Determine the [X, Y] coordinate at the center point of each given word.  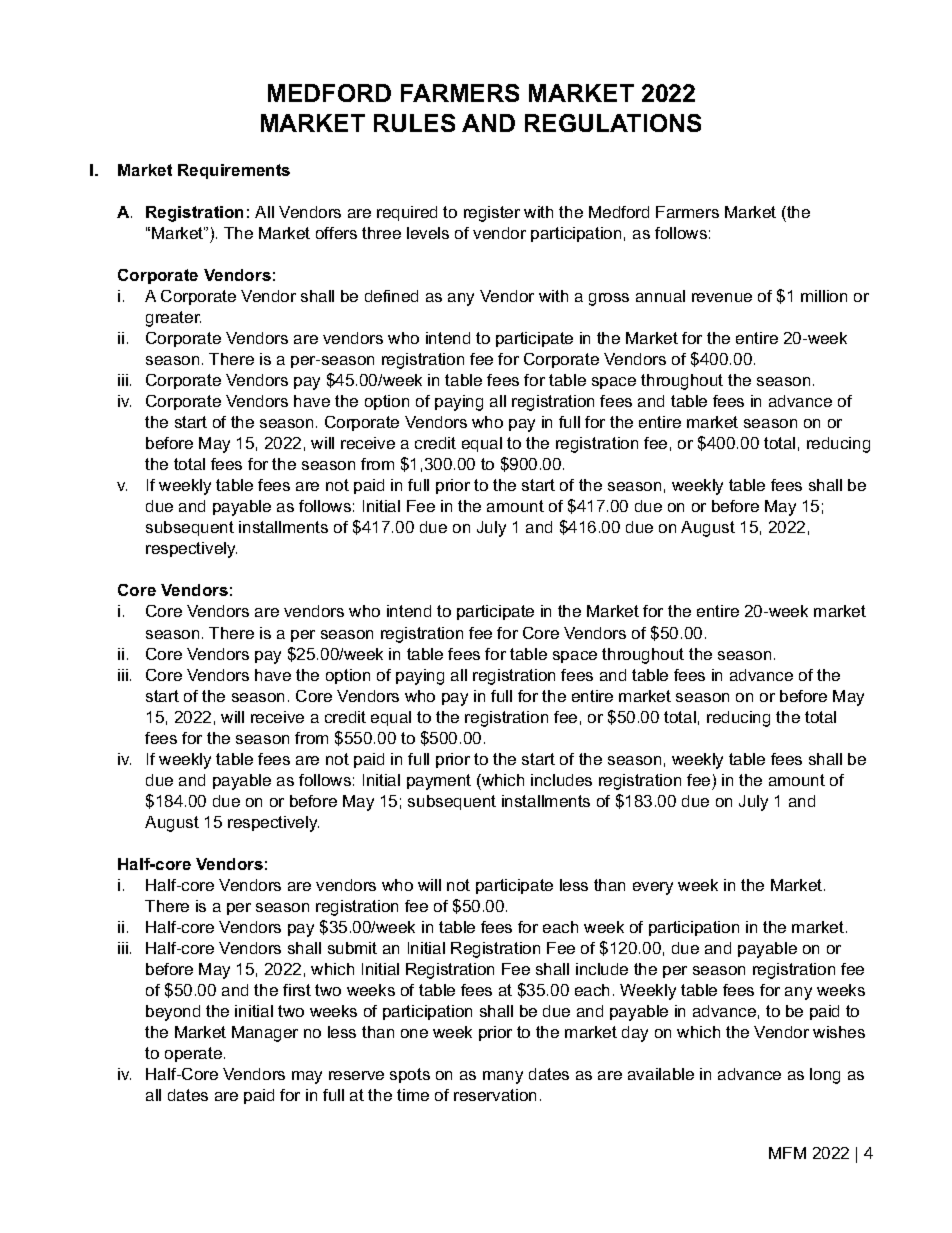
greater [173, 319]
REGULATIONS [613, 123]
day [635, 1034]
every [653, 888]
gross [609, 299]
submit [352, 948]
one [414, 1033]
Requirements [234, 171]
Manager [265, 1034]
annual [660, 296]
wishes [839, 1032]
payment [439, 782]
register [492, 214]
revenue [722, 297]
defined [391, 296]
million [824, 296]
